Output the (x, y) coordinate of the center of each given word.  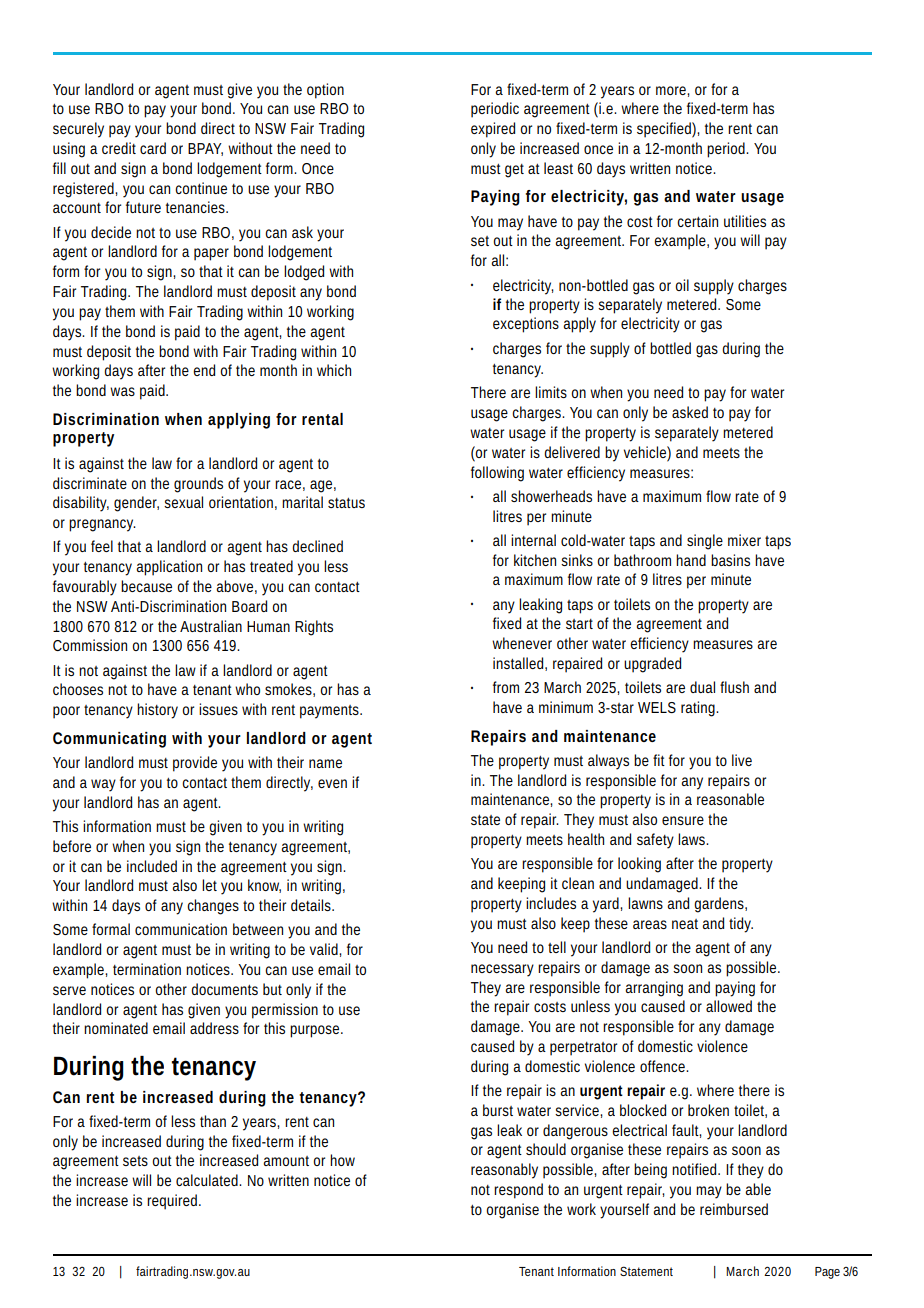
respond (518, 1191)
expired (493, 130)
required (173, 1202)
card (153, 148)
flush (734, 687)
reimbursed (734, 1209)
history (157, 711)
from (506, 687)
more (672, 90)
